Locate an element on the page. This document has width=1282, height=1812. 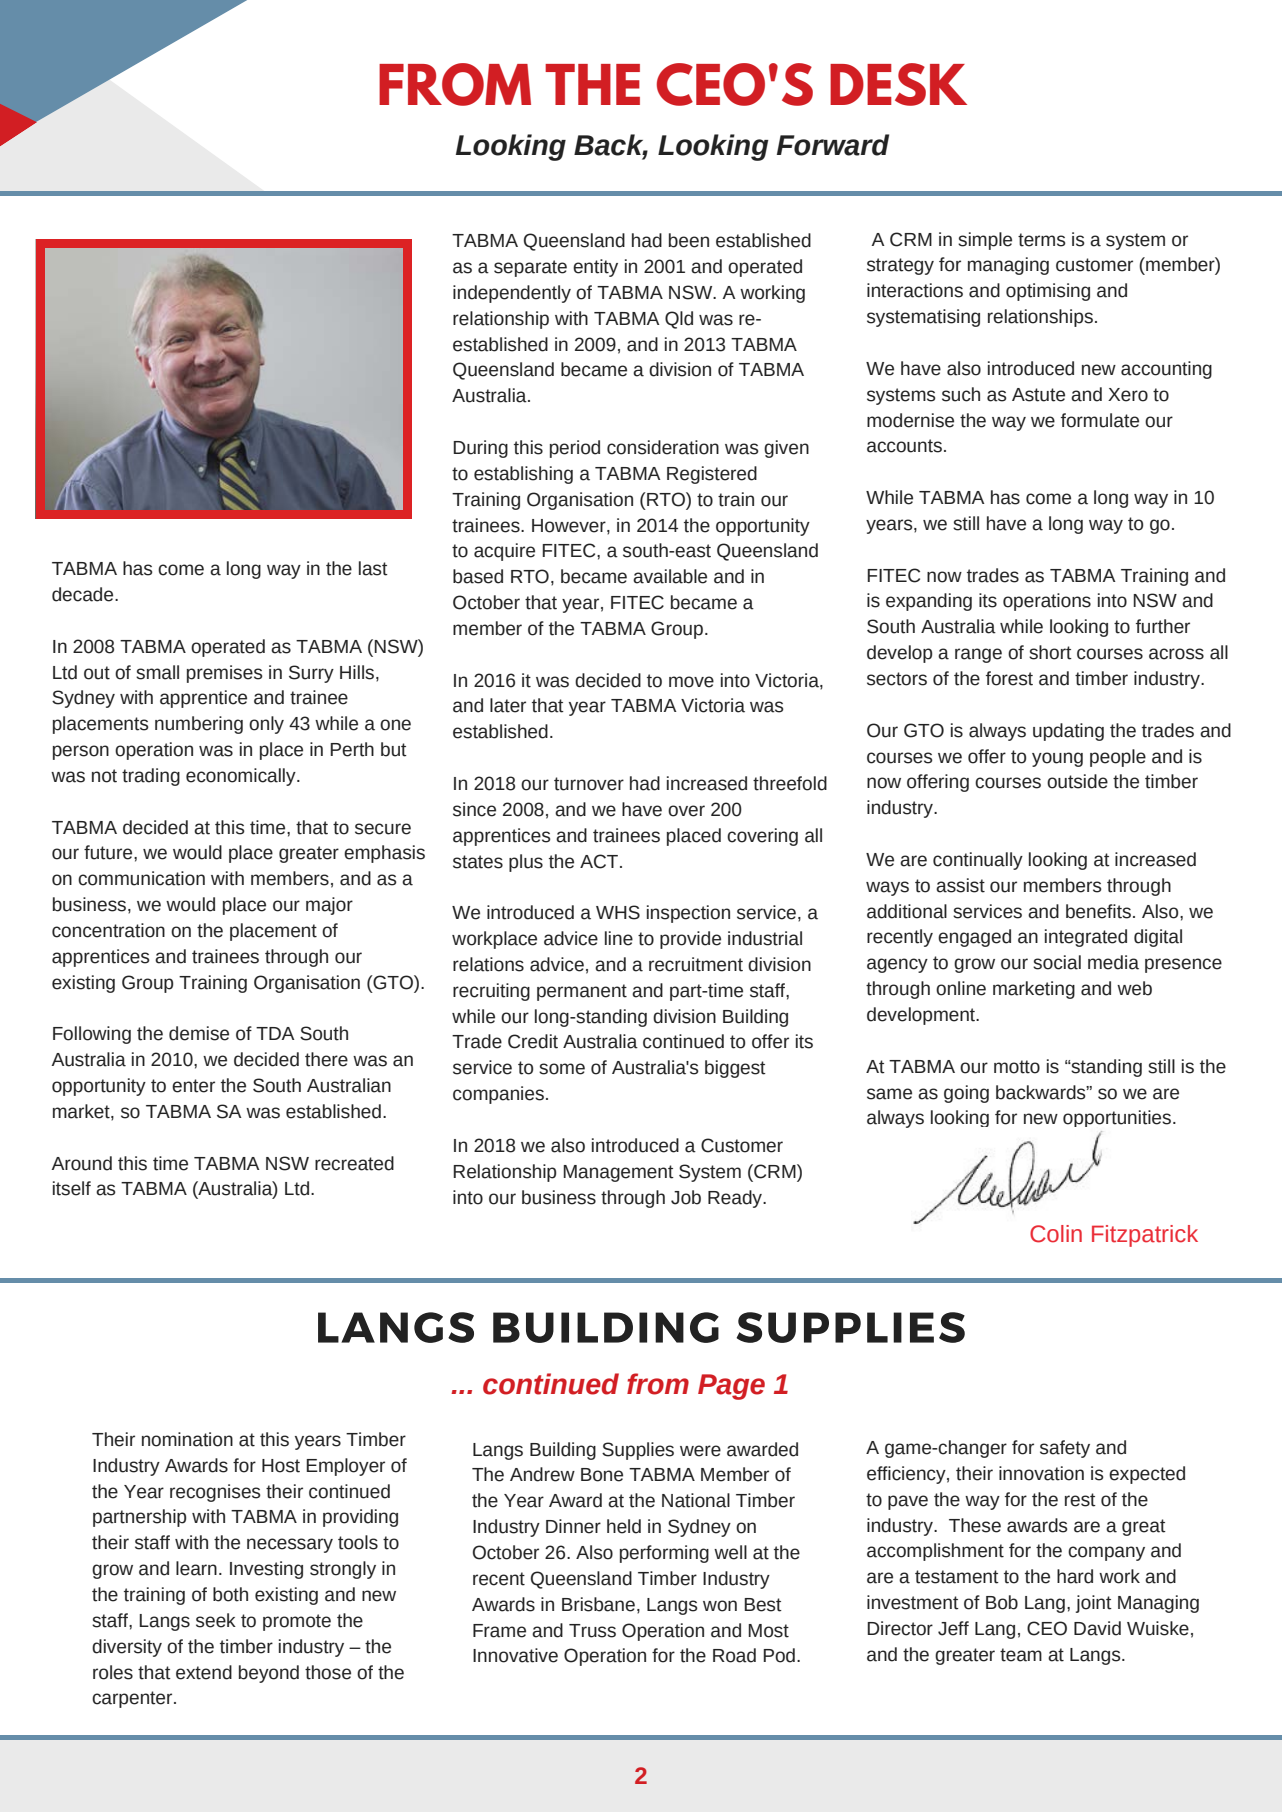
been is located at coordinates (689, 240).
